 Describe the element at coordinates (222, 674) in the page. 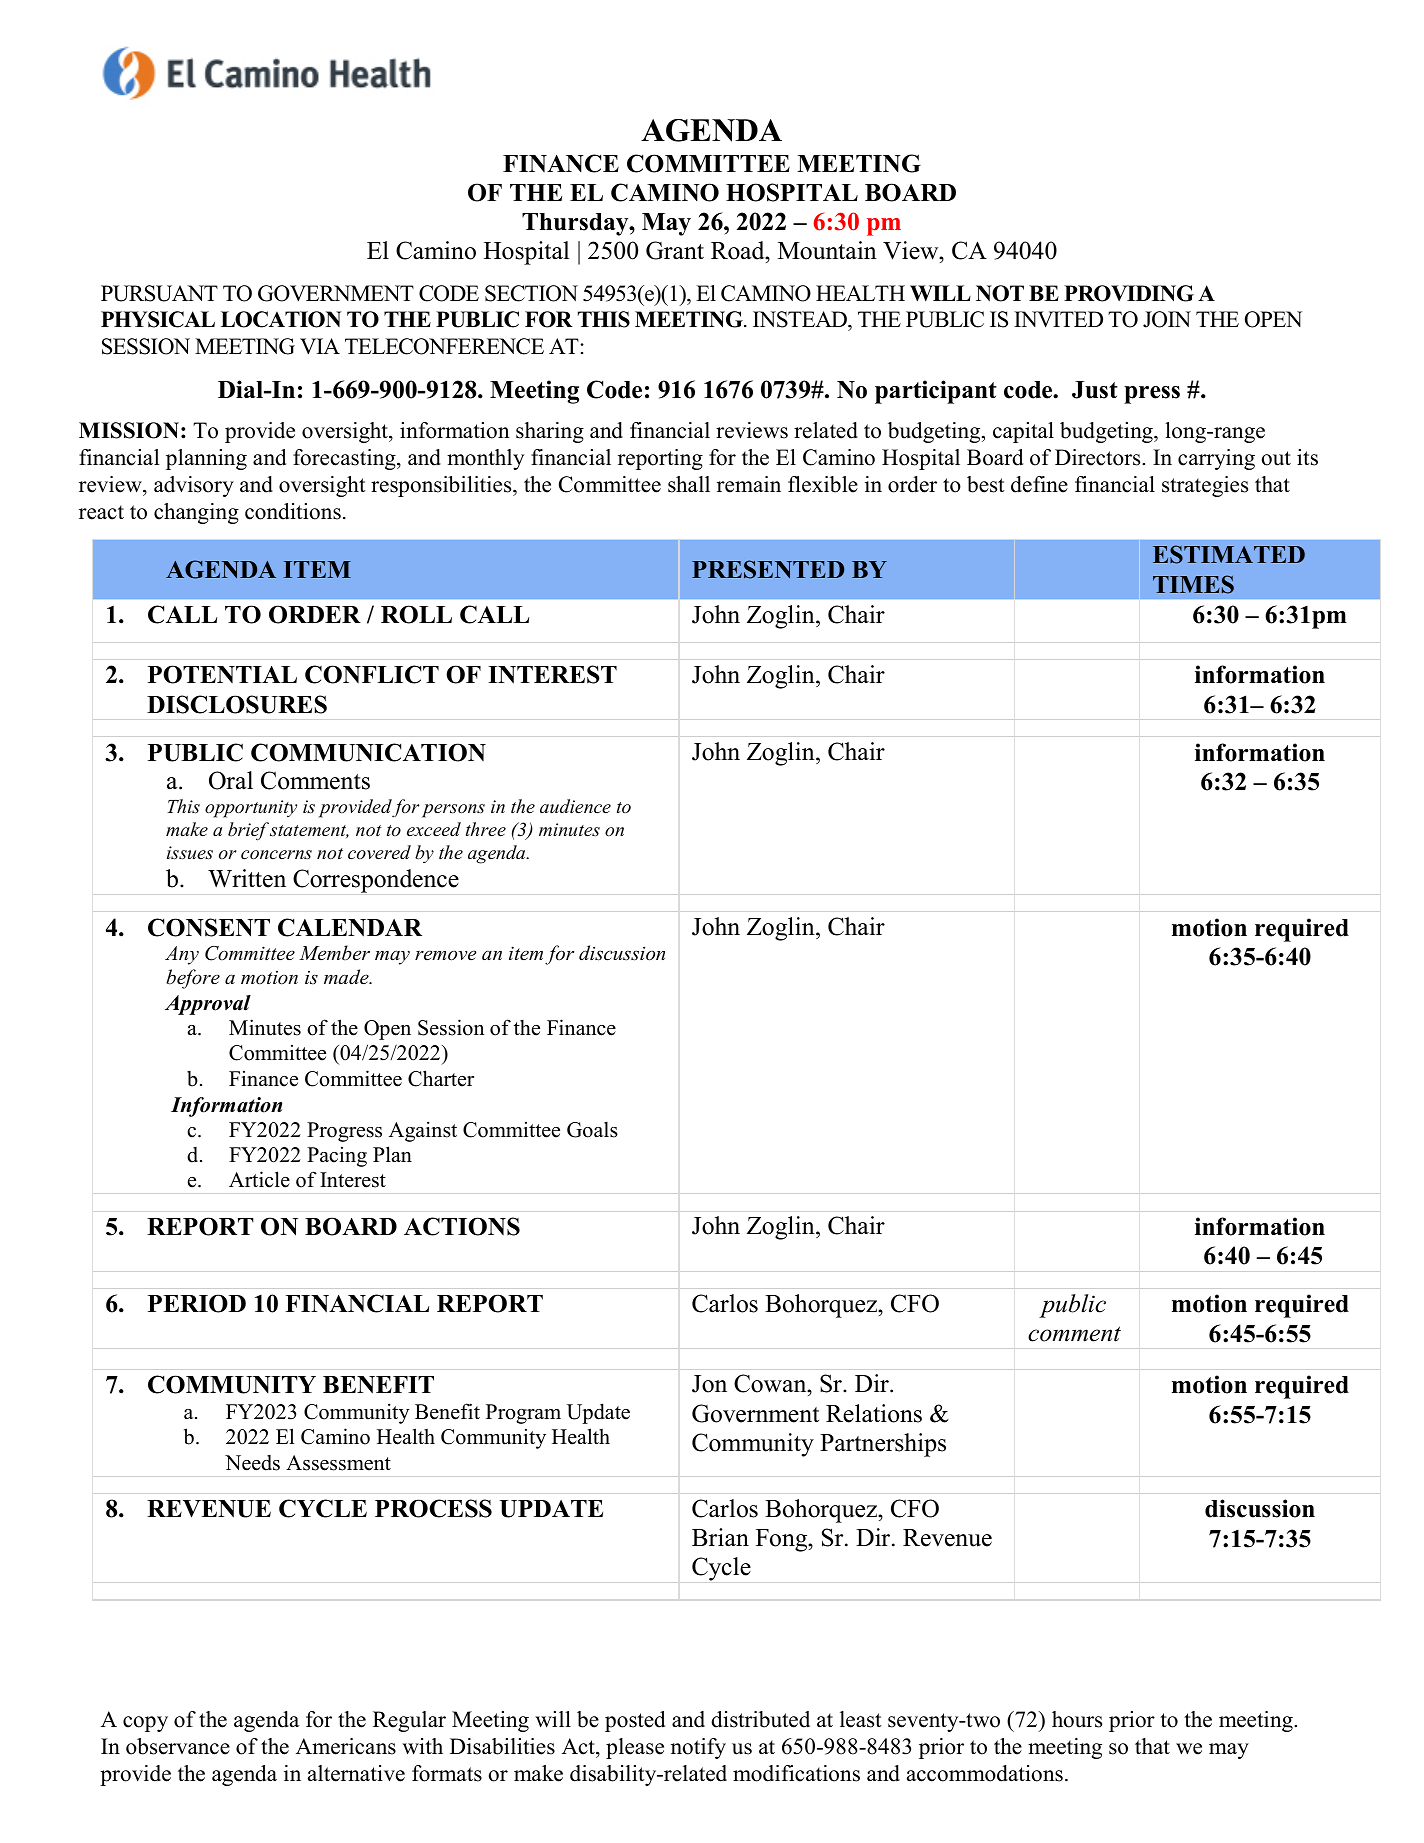

I see `POTENTIAL` at that location.
